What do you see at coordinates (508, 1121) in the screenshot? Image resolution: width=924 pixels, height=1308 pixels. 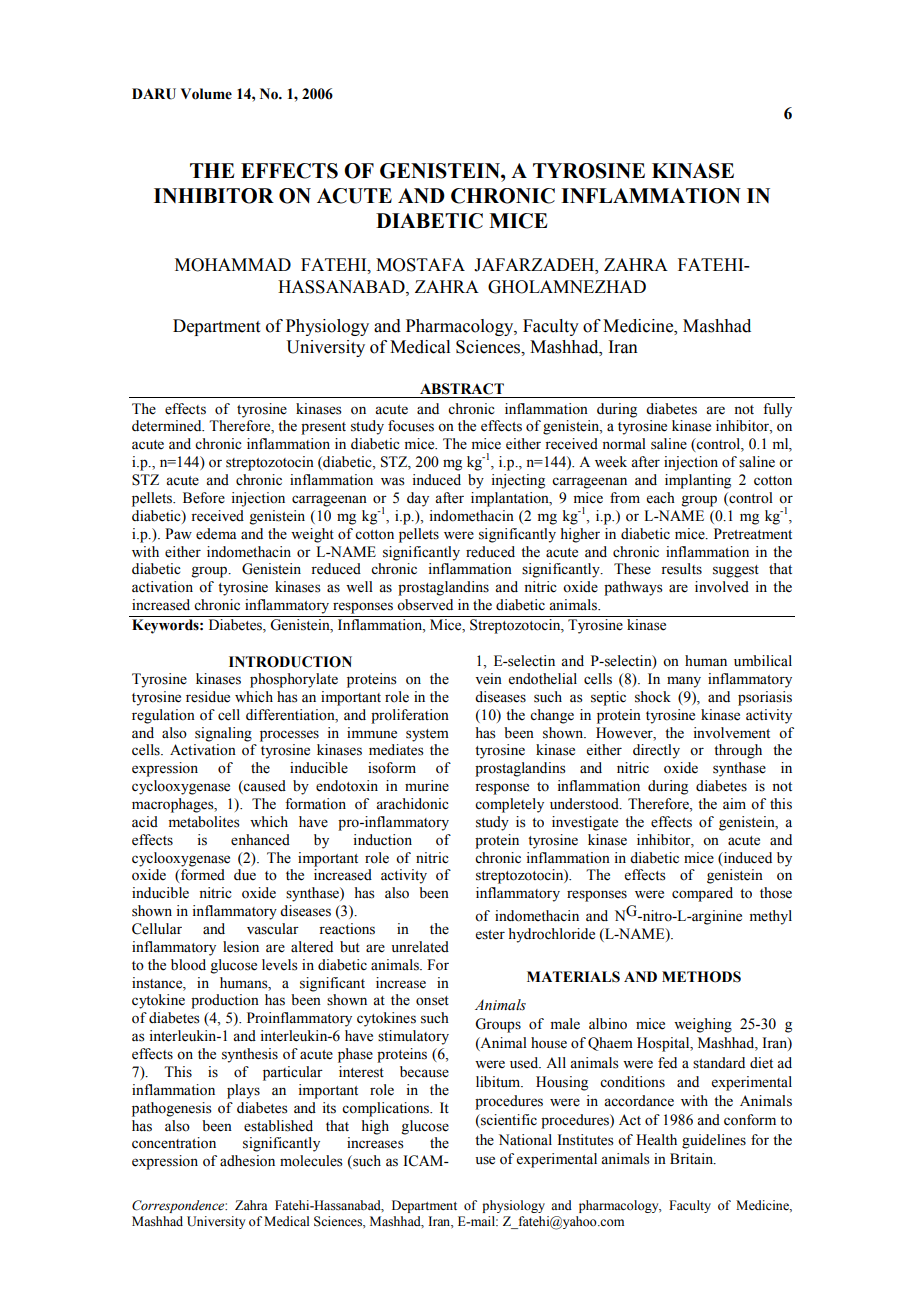 I see `scientific` at bounding box center [508, 1121].
